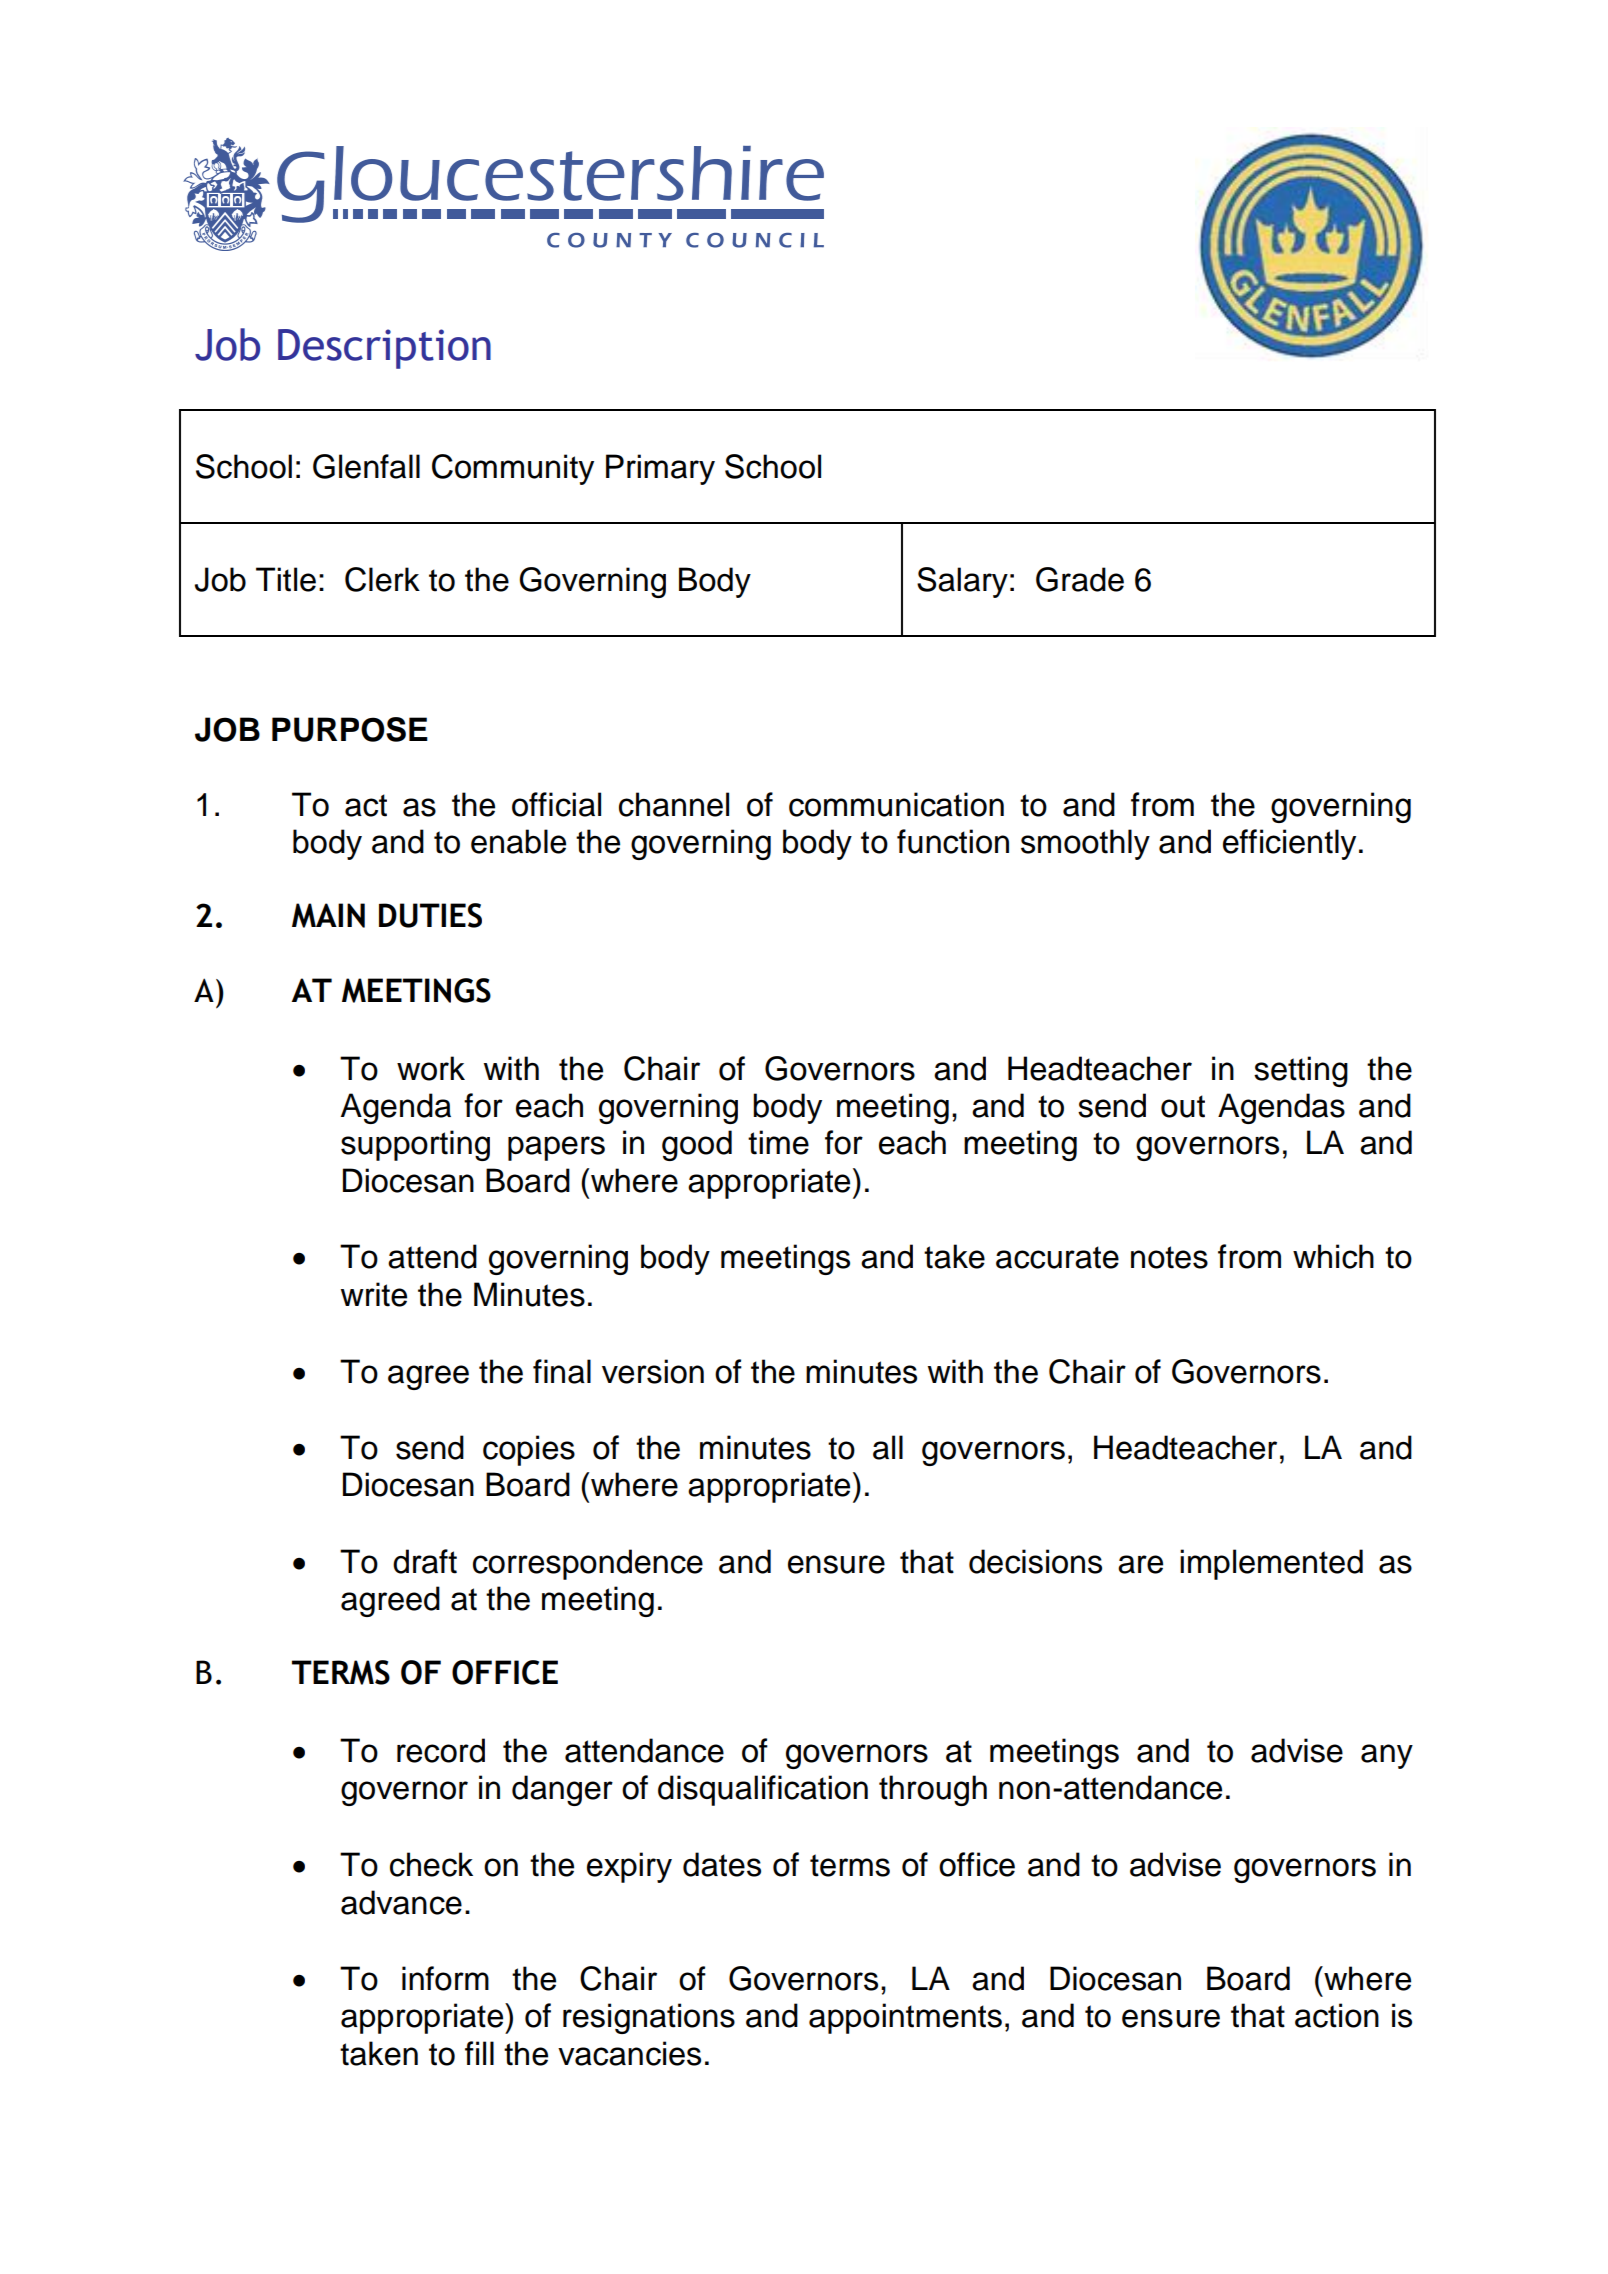 The height and width of the screenshot is (2274, 1608). I want to click on implemented, so click(1271, 1564).
